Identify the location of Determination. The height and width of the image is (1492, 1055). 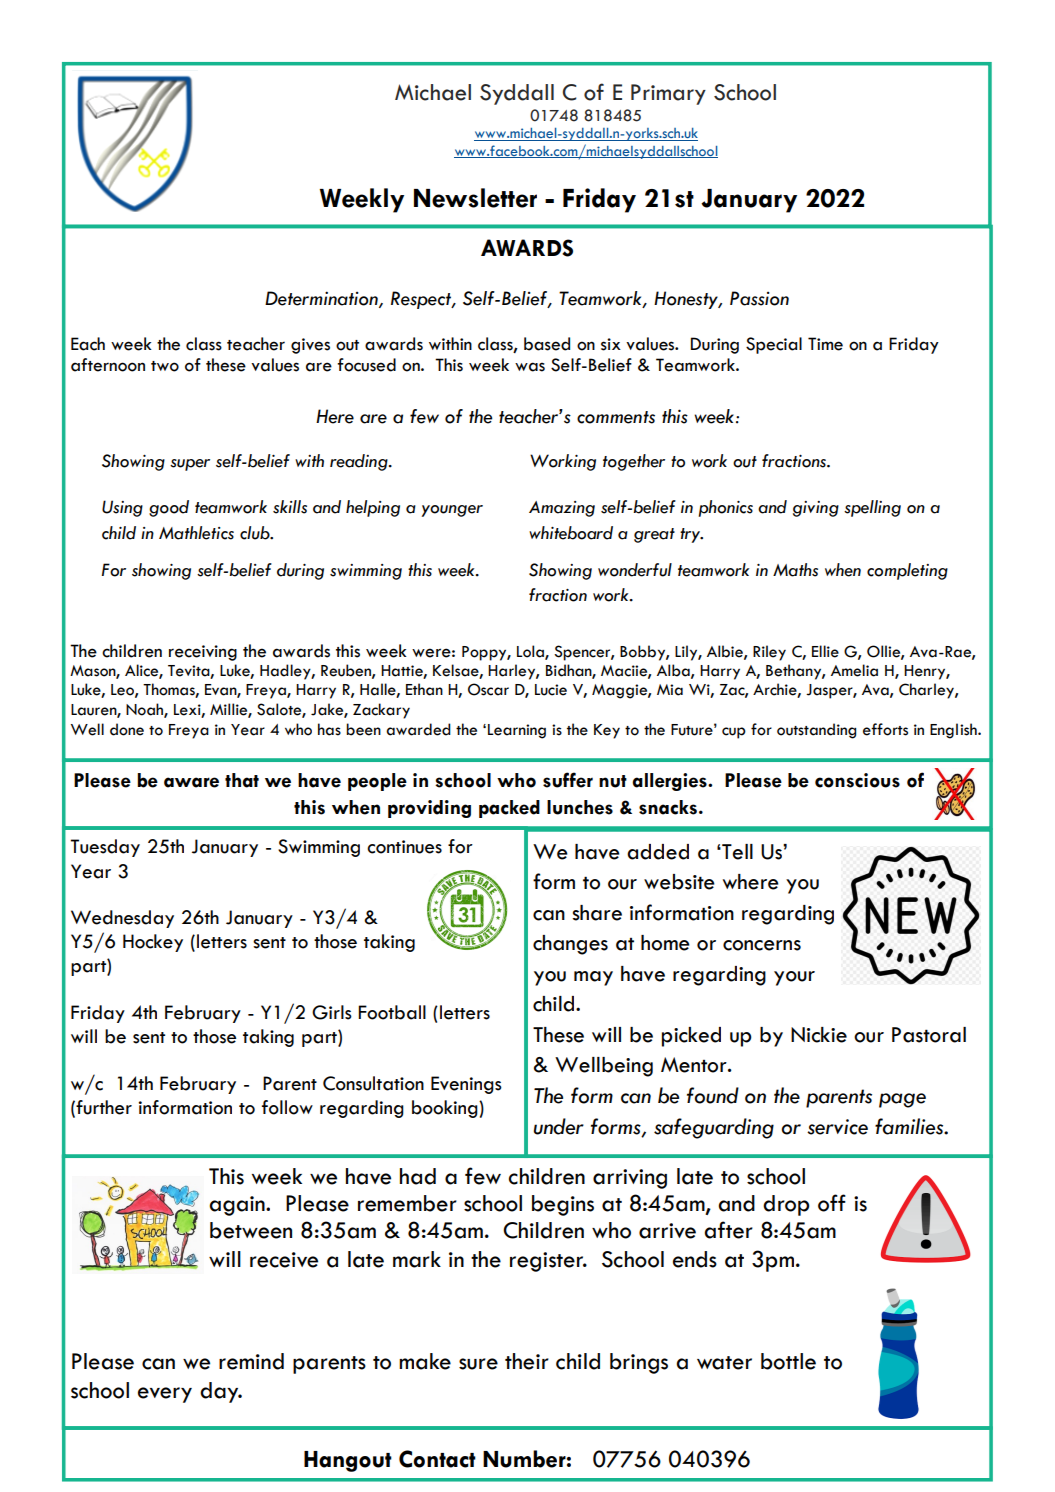
(322, 299).
